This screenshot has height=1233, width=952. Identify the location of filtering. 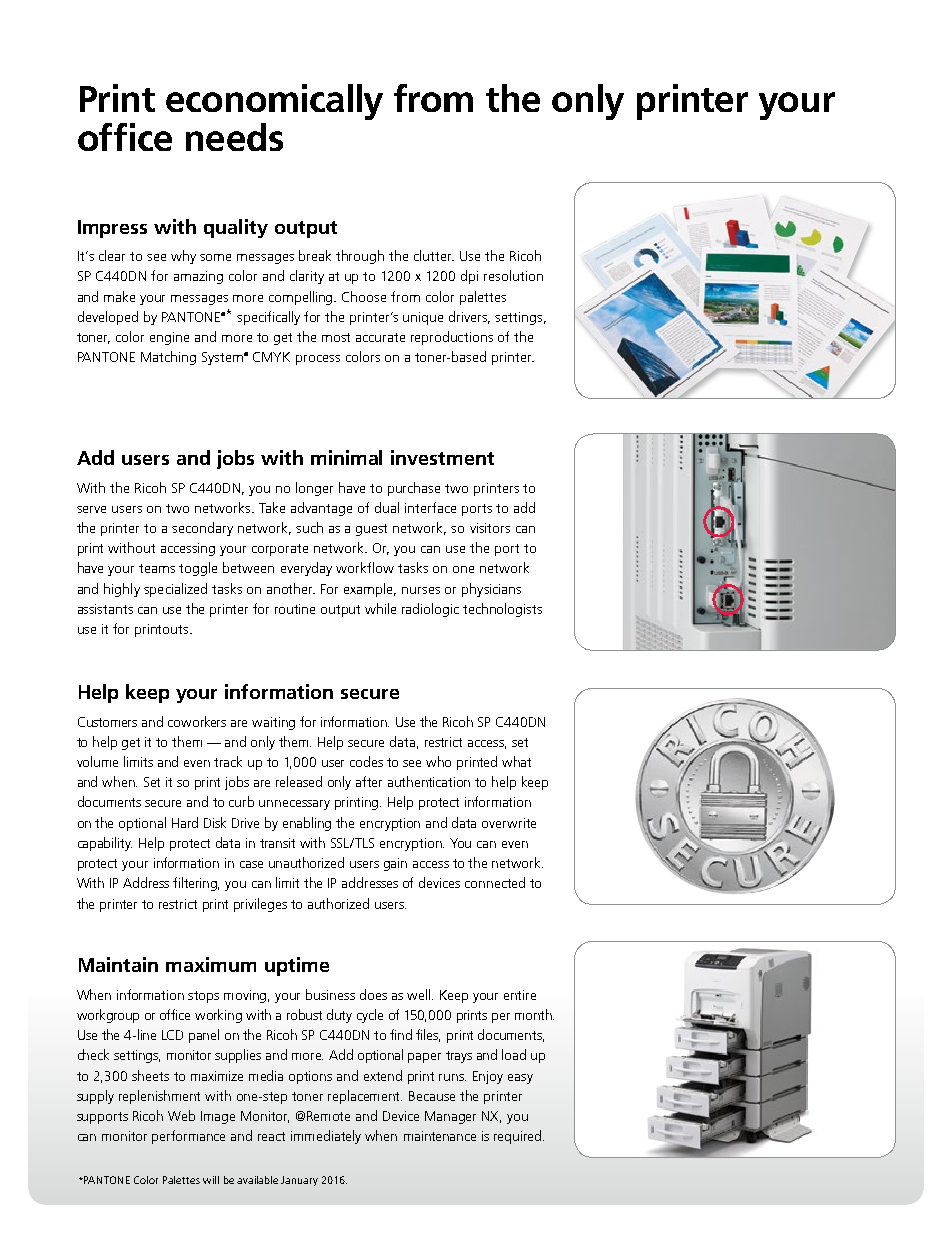
(196, 884).
